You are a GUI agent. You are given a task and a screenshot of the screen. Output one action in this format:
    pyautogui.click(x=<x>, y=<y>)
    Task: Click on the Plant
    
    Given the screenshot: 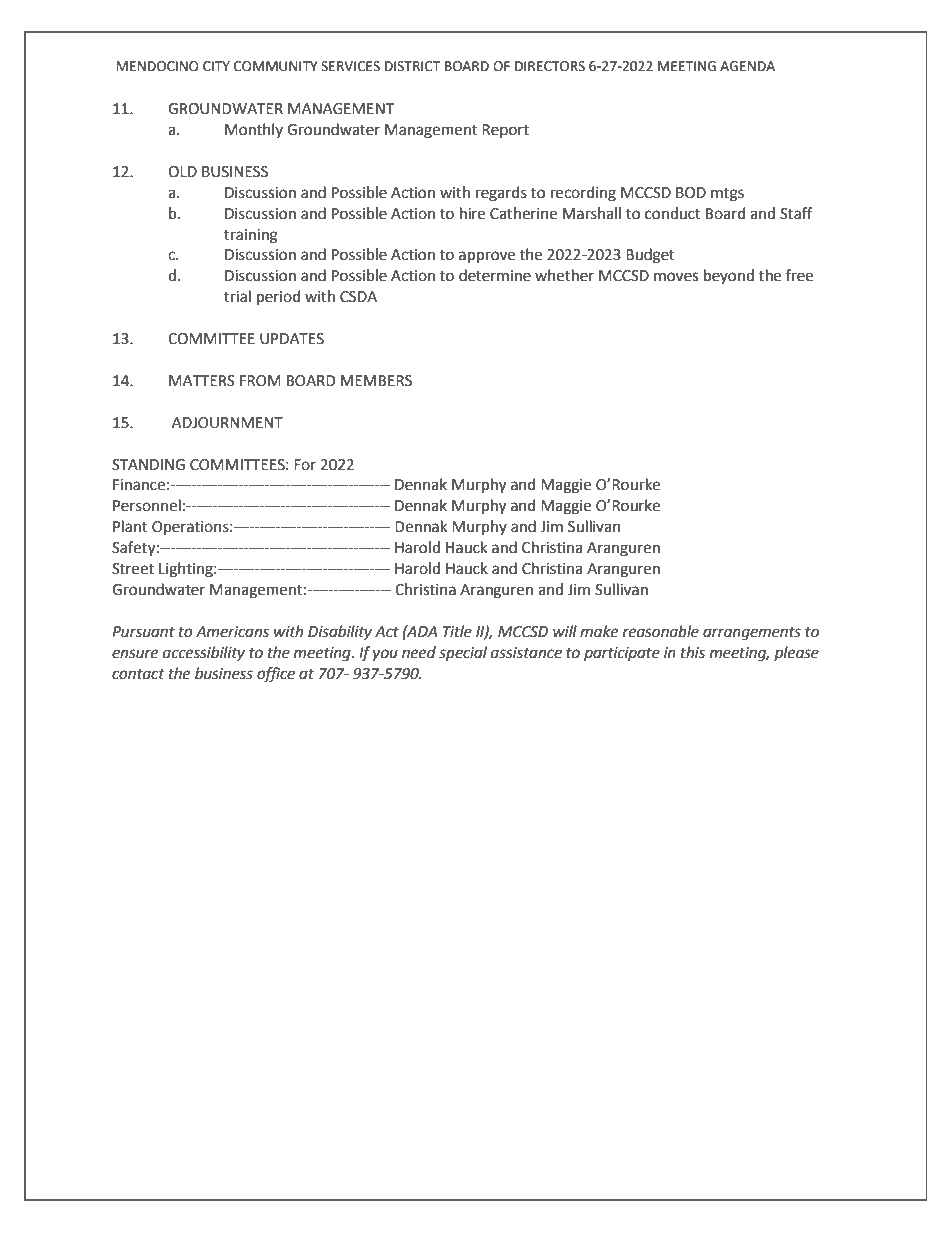 What is the action you would take?
    pyautogui.click(x=130, y=526)
